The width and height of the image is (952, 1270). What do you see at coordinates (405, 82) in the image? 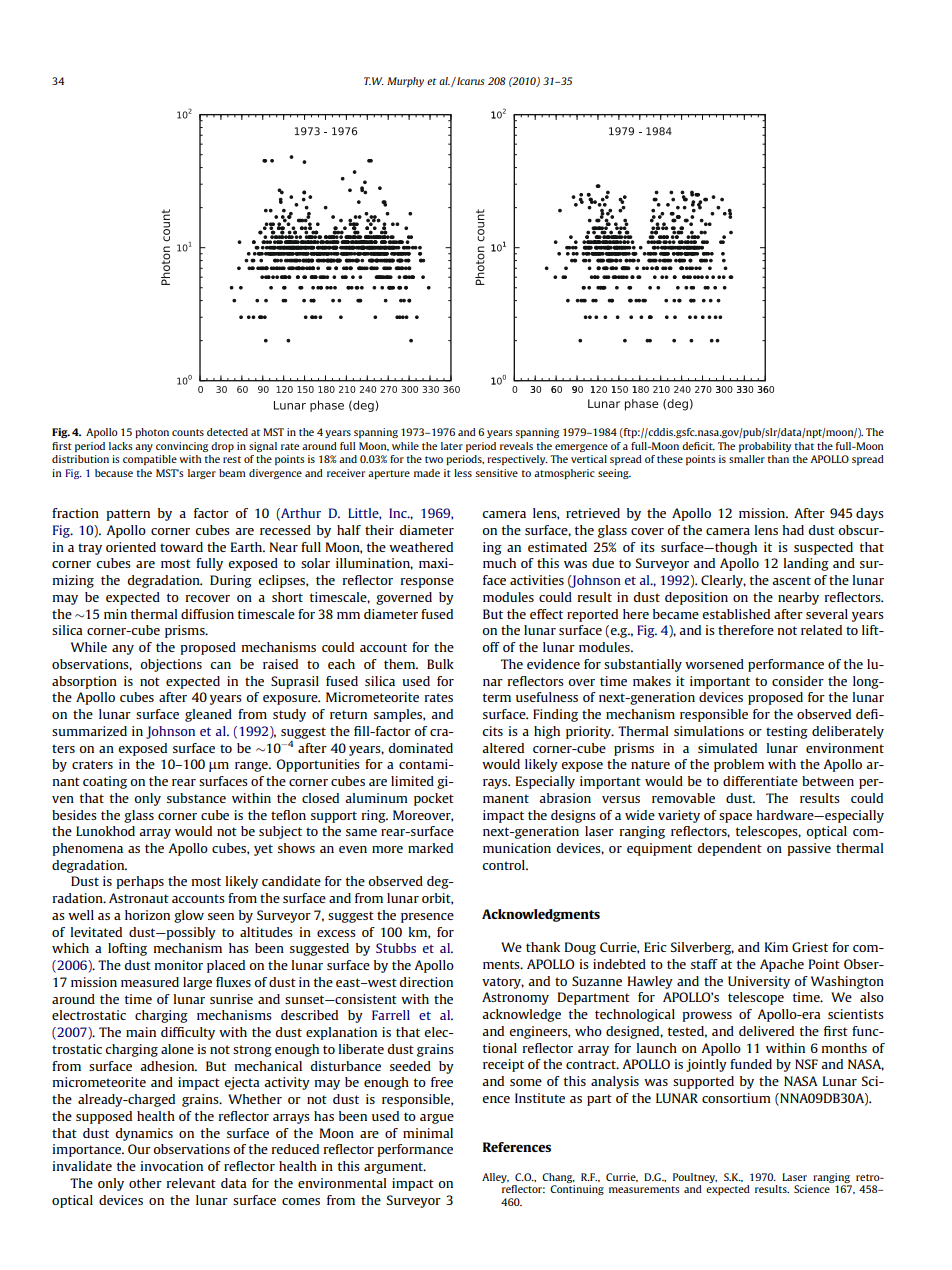
I see `Murphy` at bounding box center [405, 82].
